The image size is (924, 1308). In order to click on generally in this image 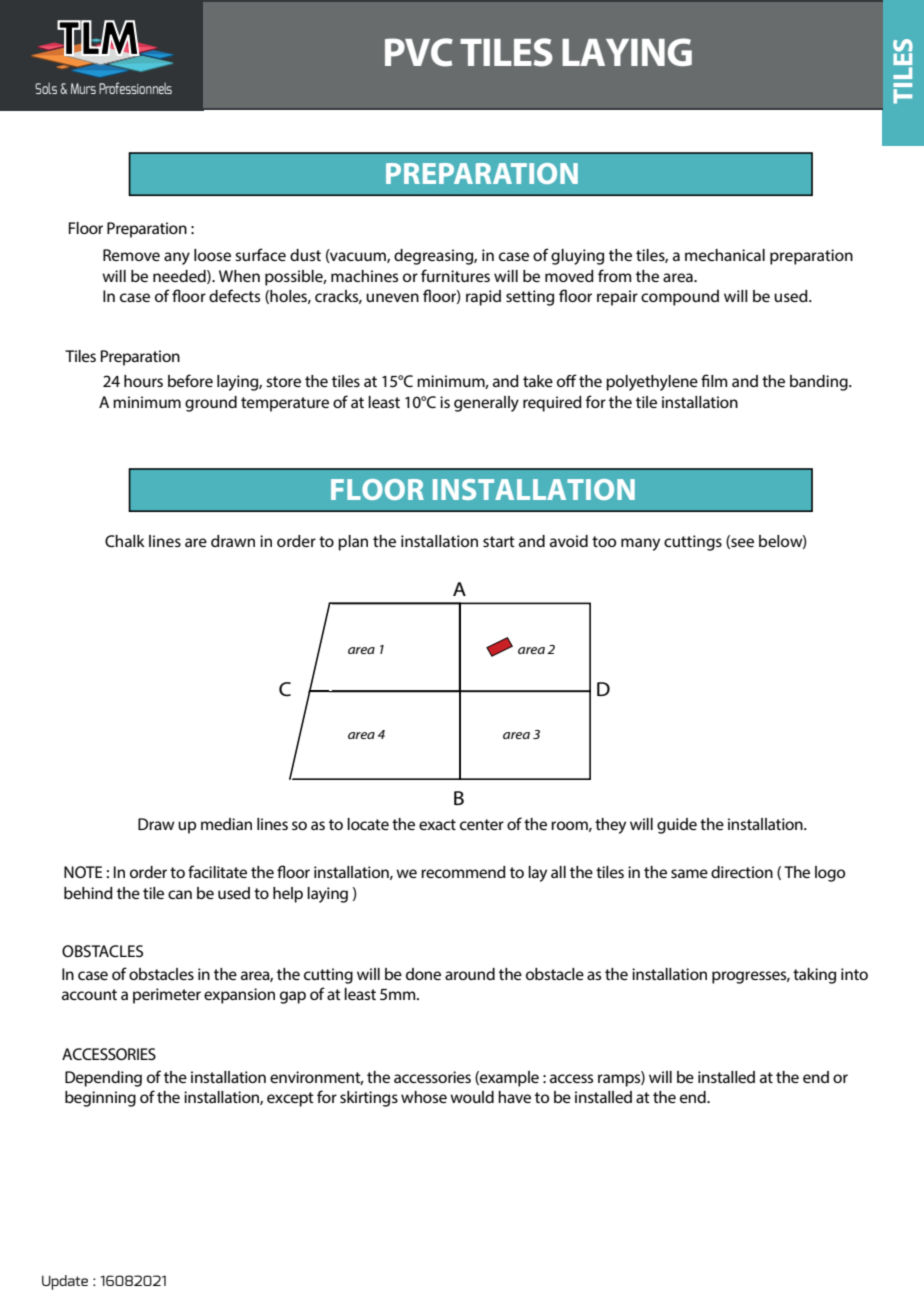, I will do `click(486, 404)`.
